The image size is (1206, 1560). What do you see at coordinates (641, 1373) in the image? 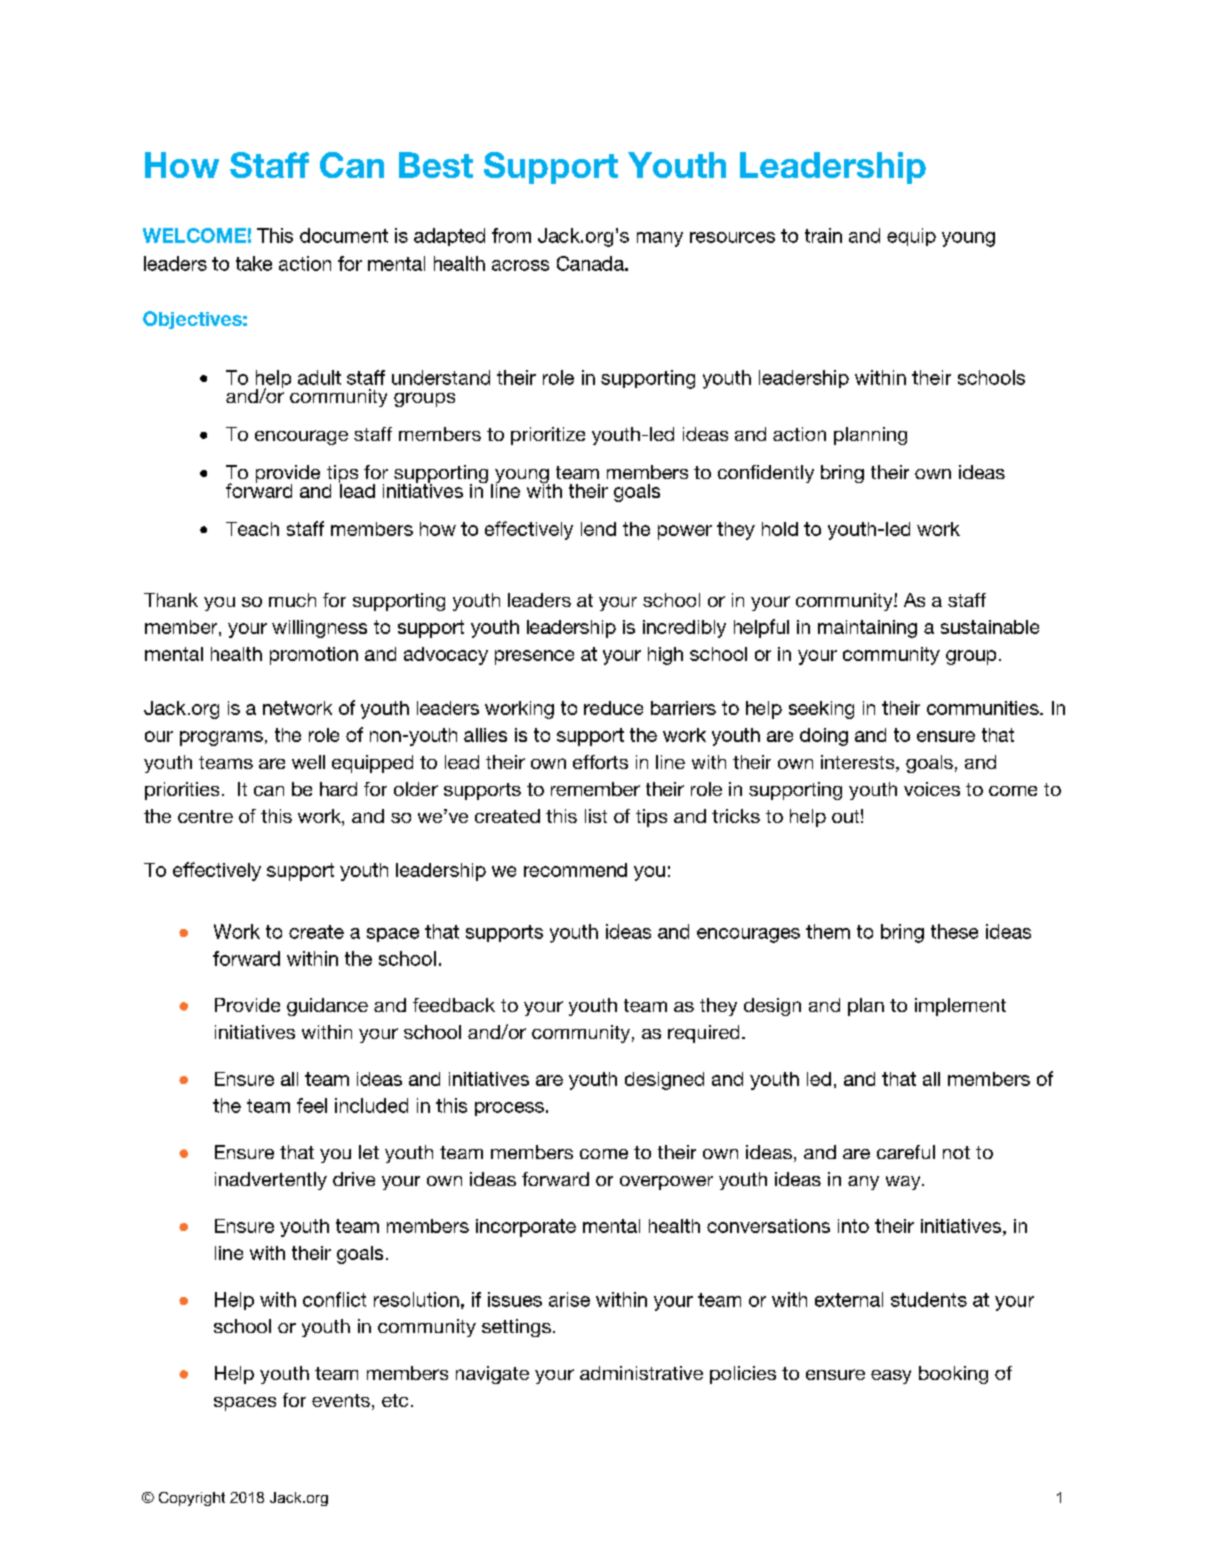
I see `administrative` at bounding box center [641, 1373].
